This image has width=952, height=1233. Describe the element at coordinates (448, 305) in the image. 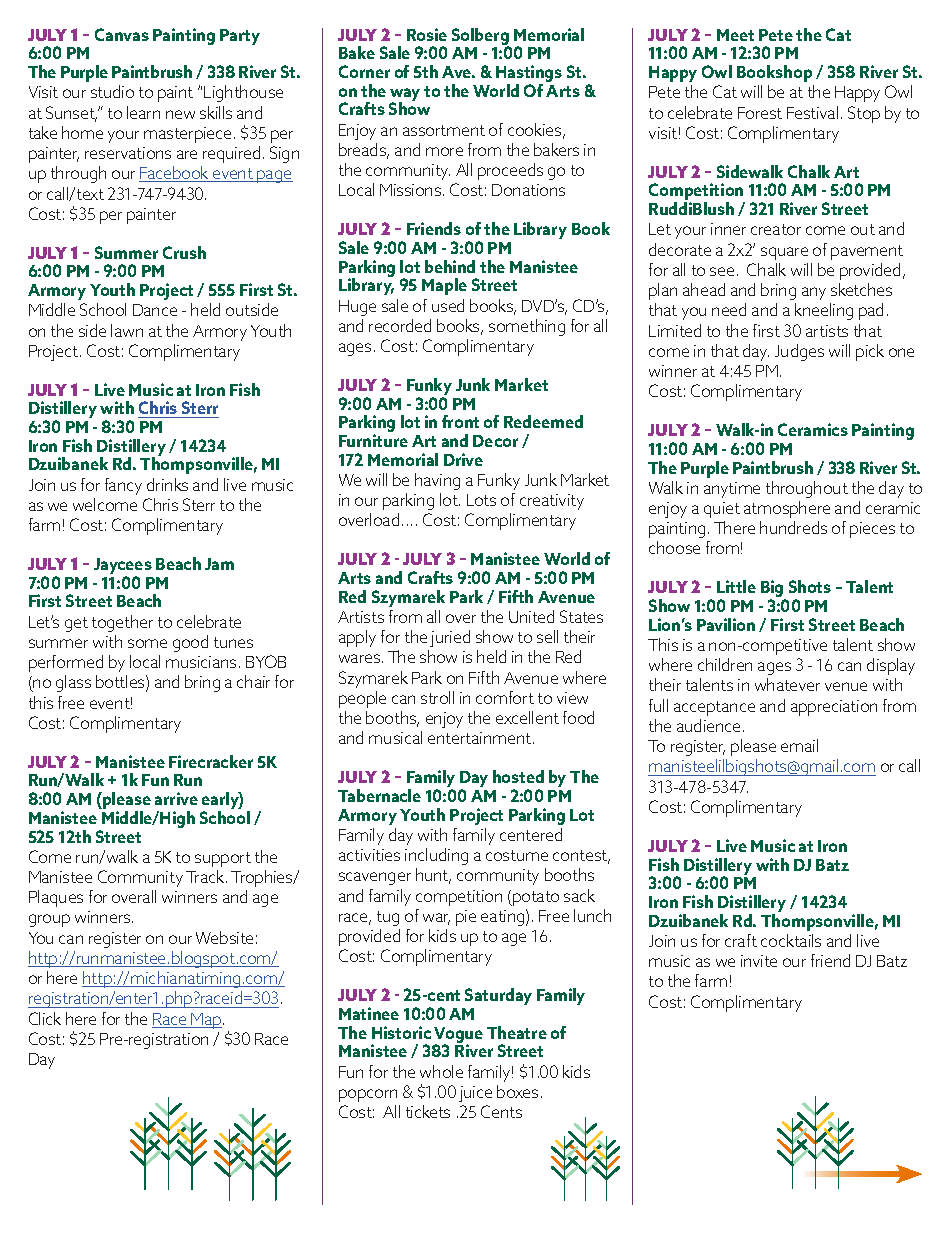

I see `used` at that location.
